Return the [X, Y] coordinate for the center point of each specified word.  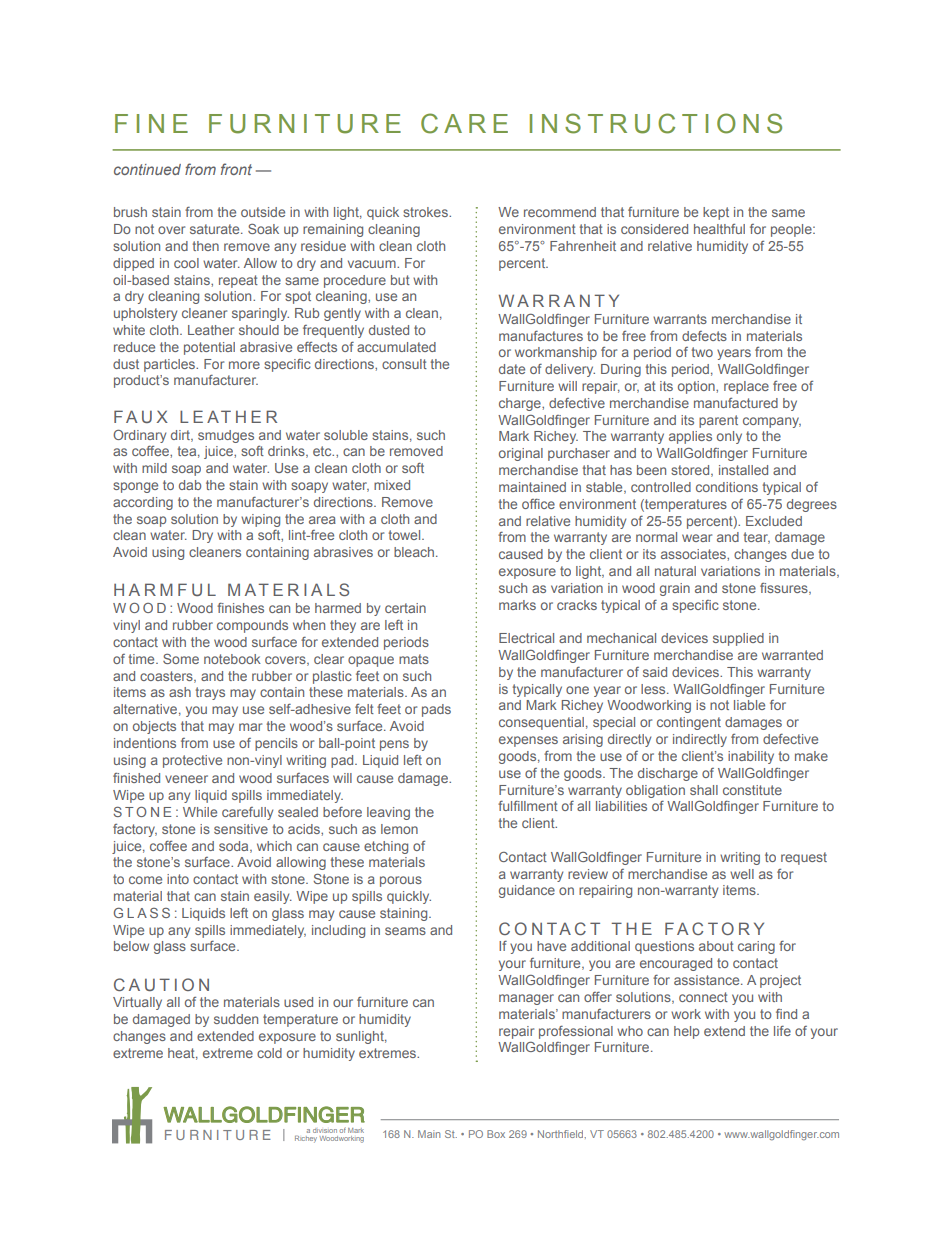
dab [190, 485]
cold [269, 1053]
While [200, 812]
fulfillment [528, 806]
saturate [216, 229]
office [538, 504]
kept [716, 213]
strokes [426, 212]
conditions [727, 487]
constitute [752, 790]
